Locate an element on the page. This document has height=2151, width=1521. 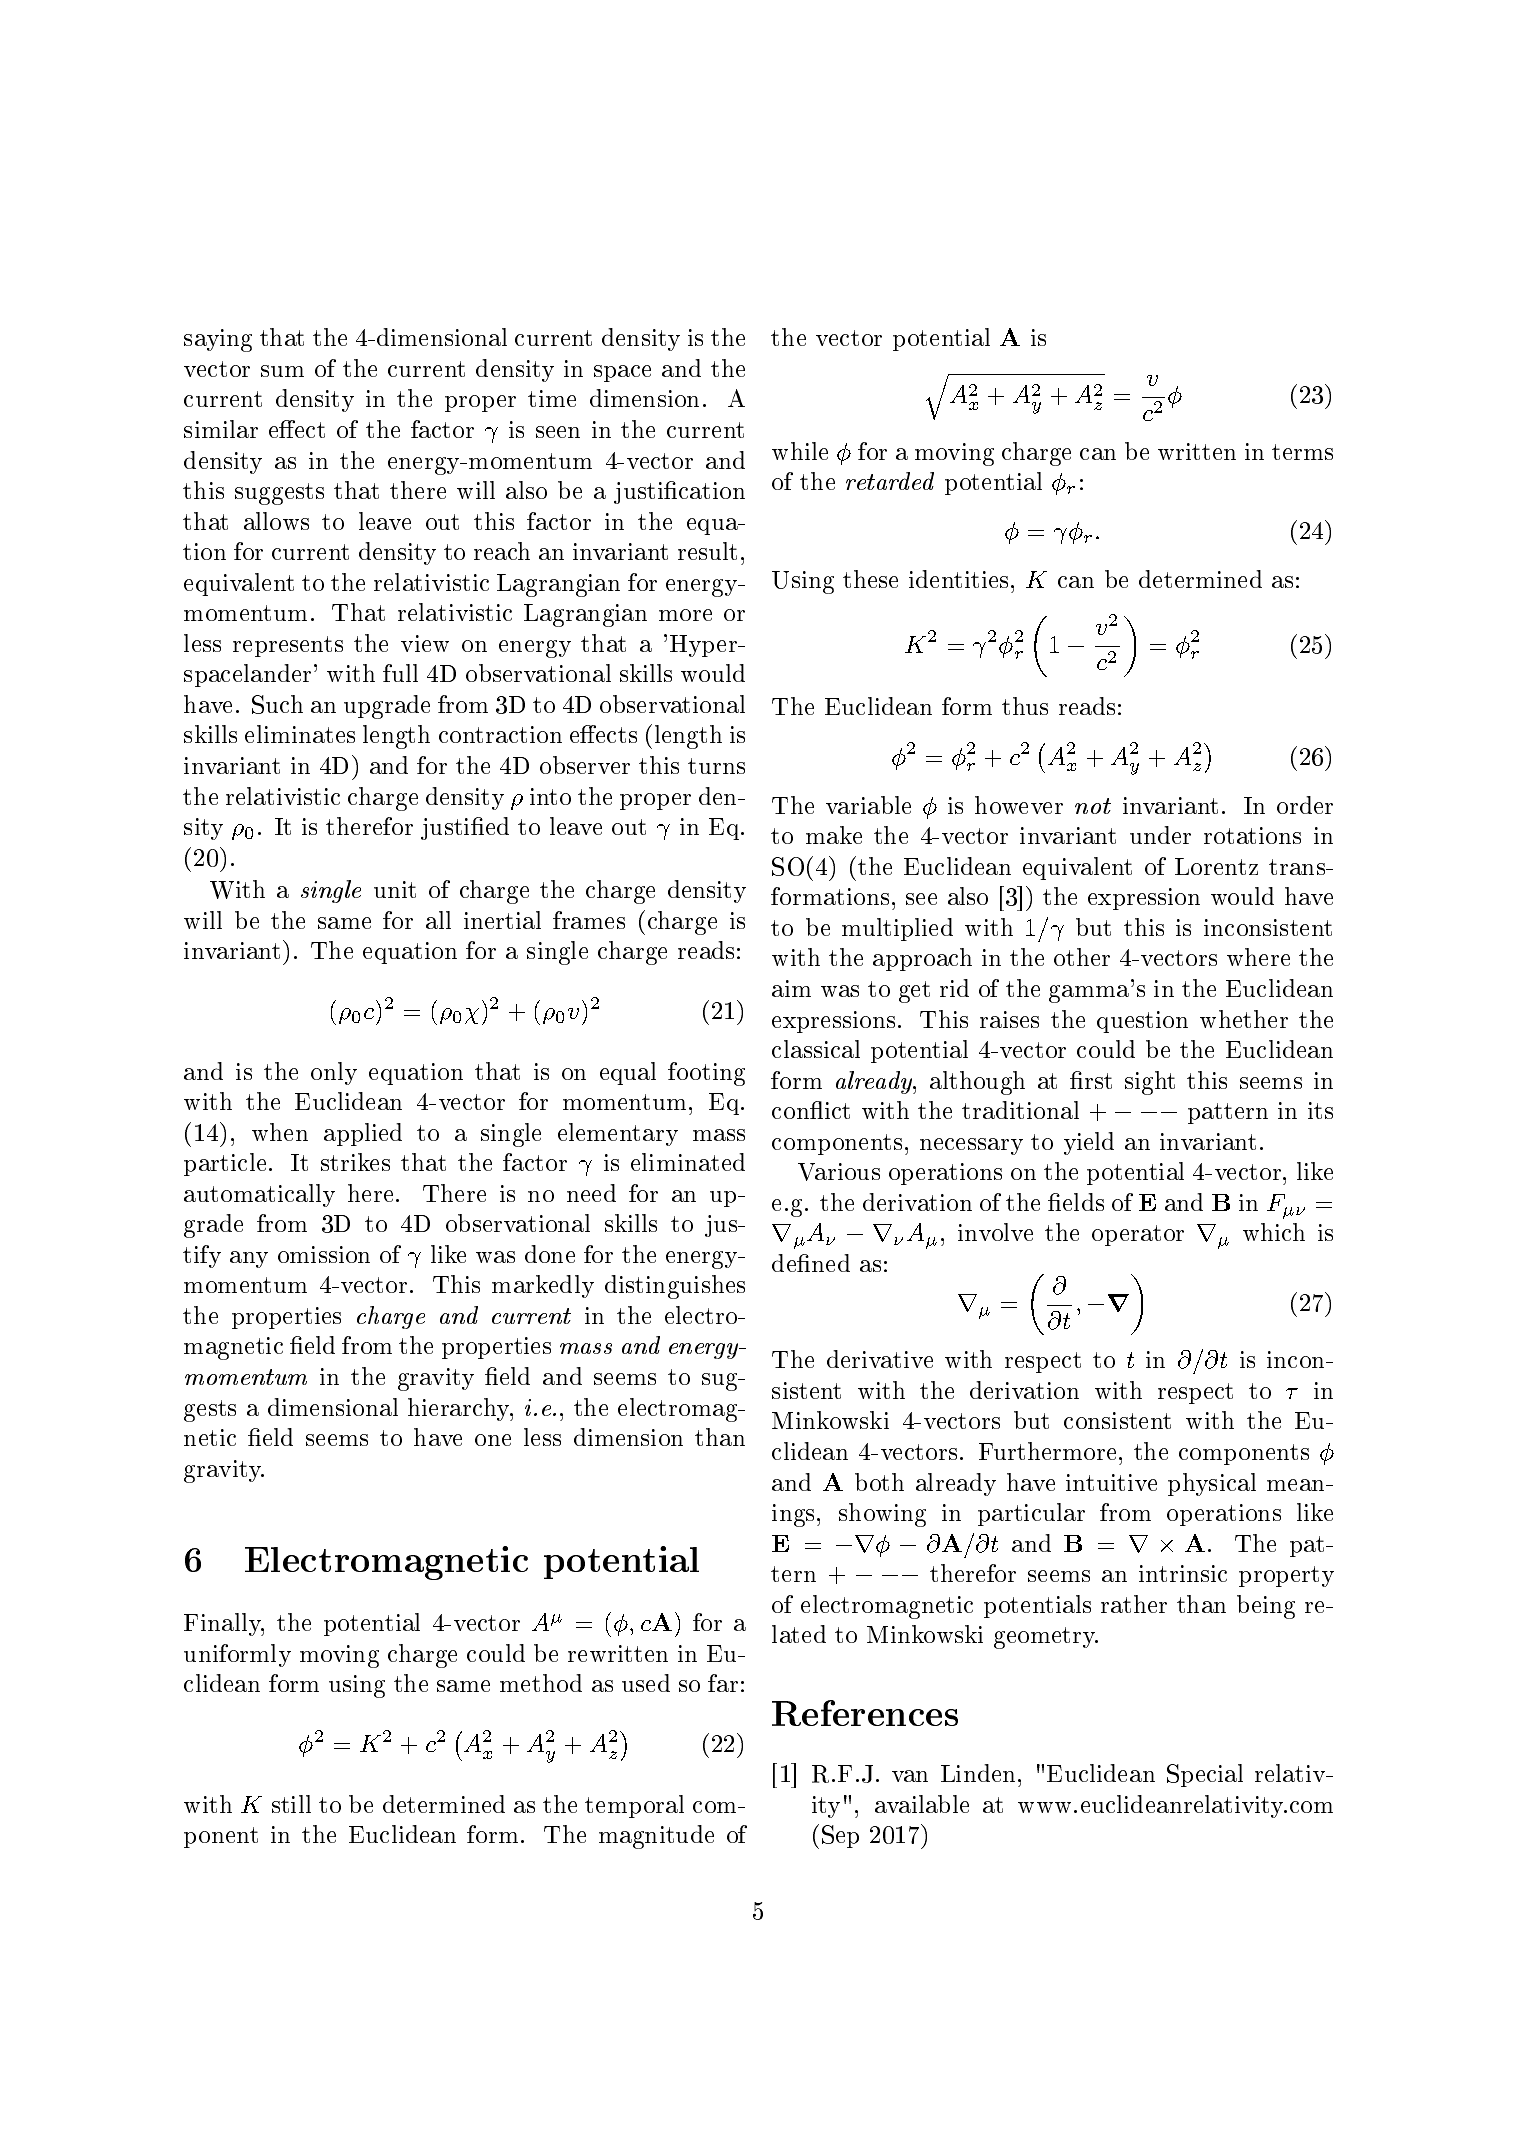
still is located at coordinates (291, 1804).
